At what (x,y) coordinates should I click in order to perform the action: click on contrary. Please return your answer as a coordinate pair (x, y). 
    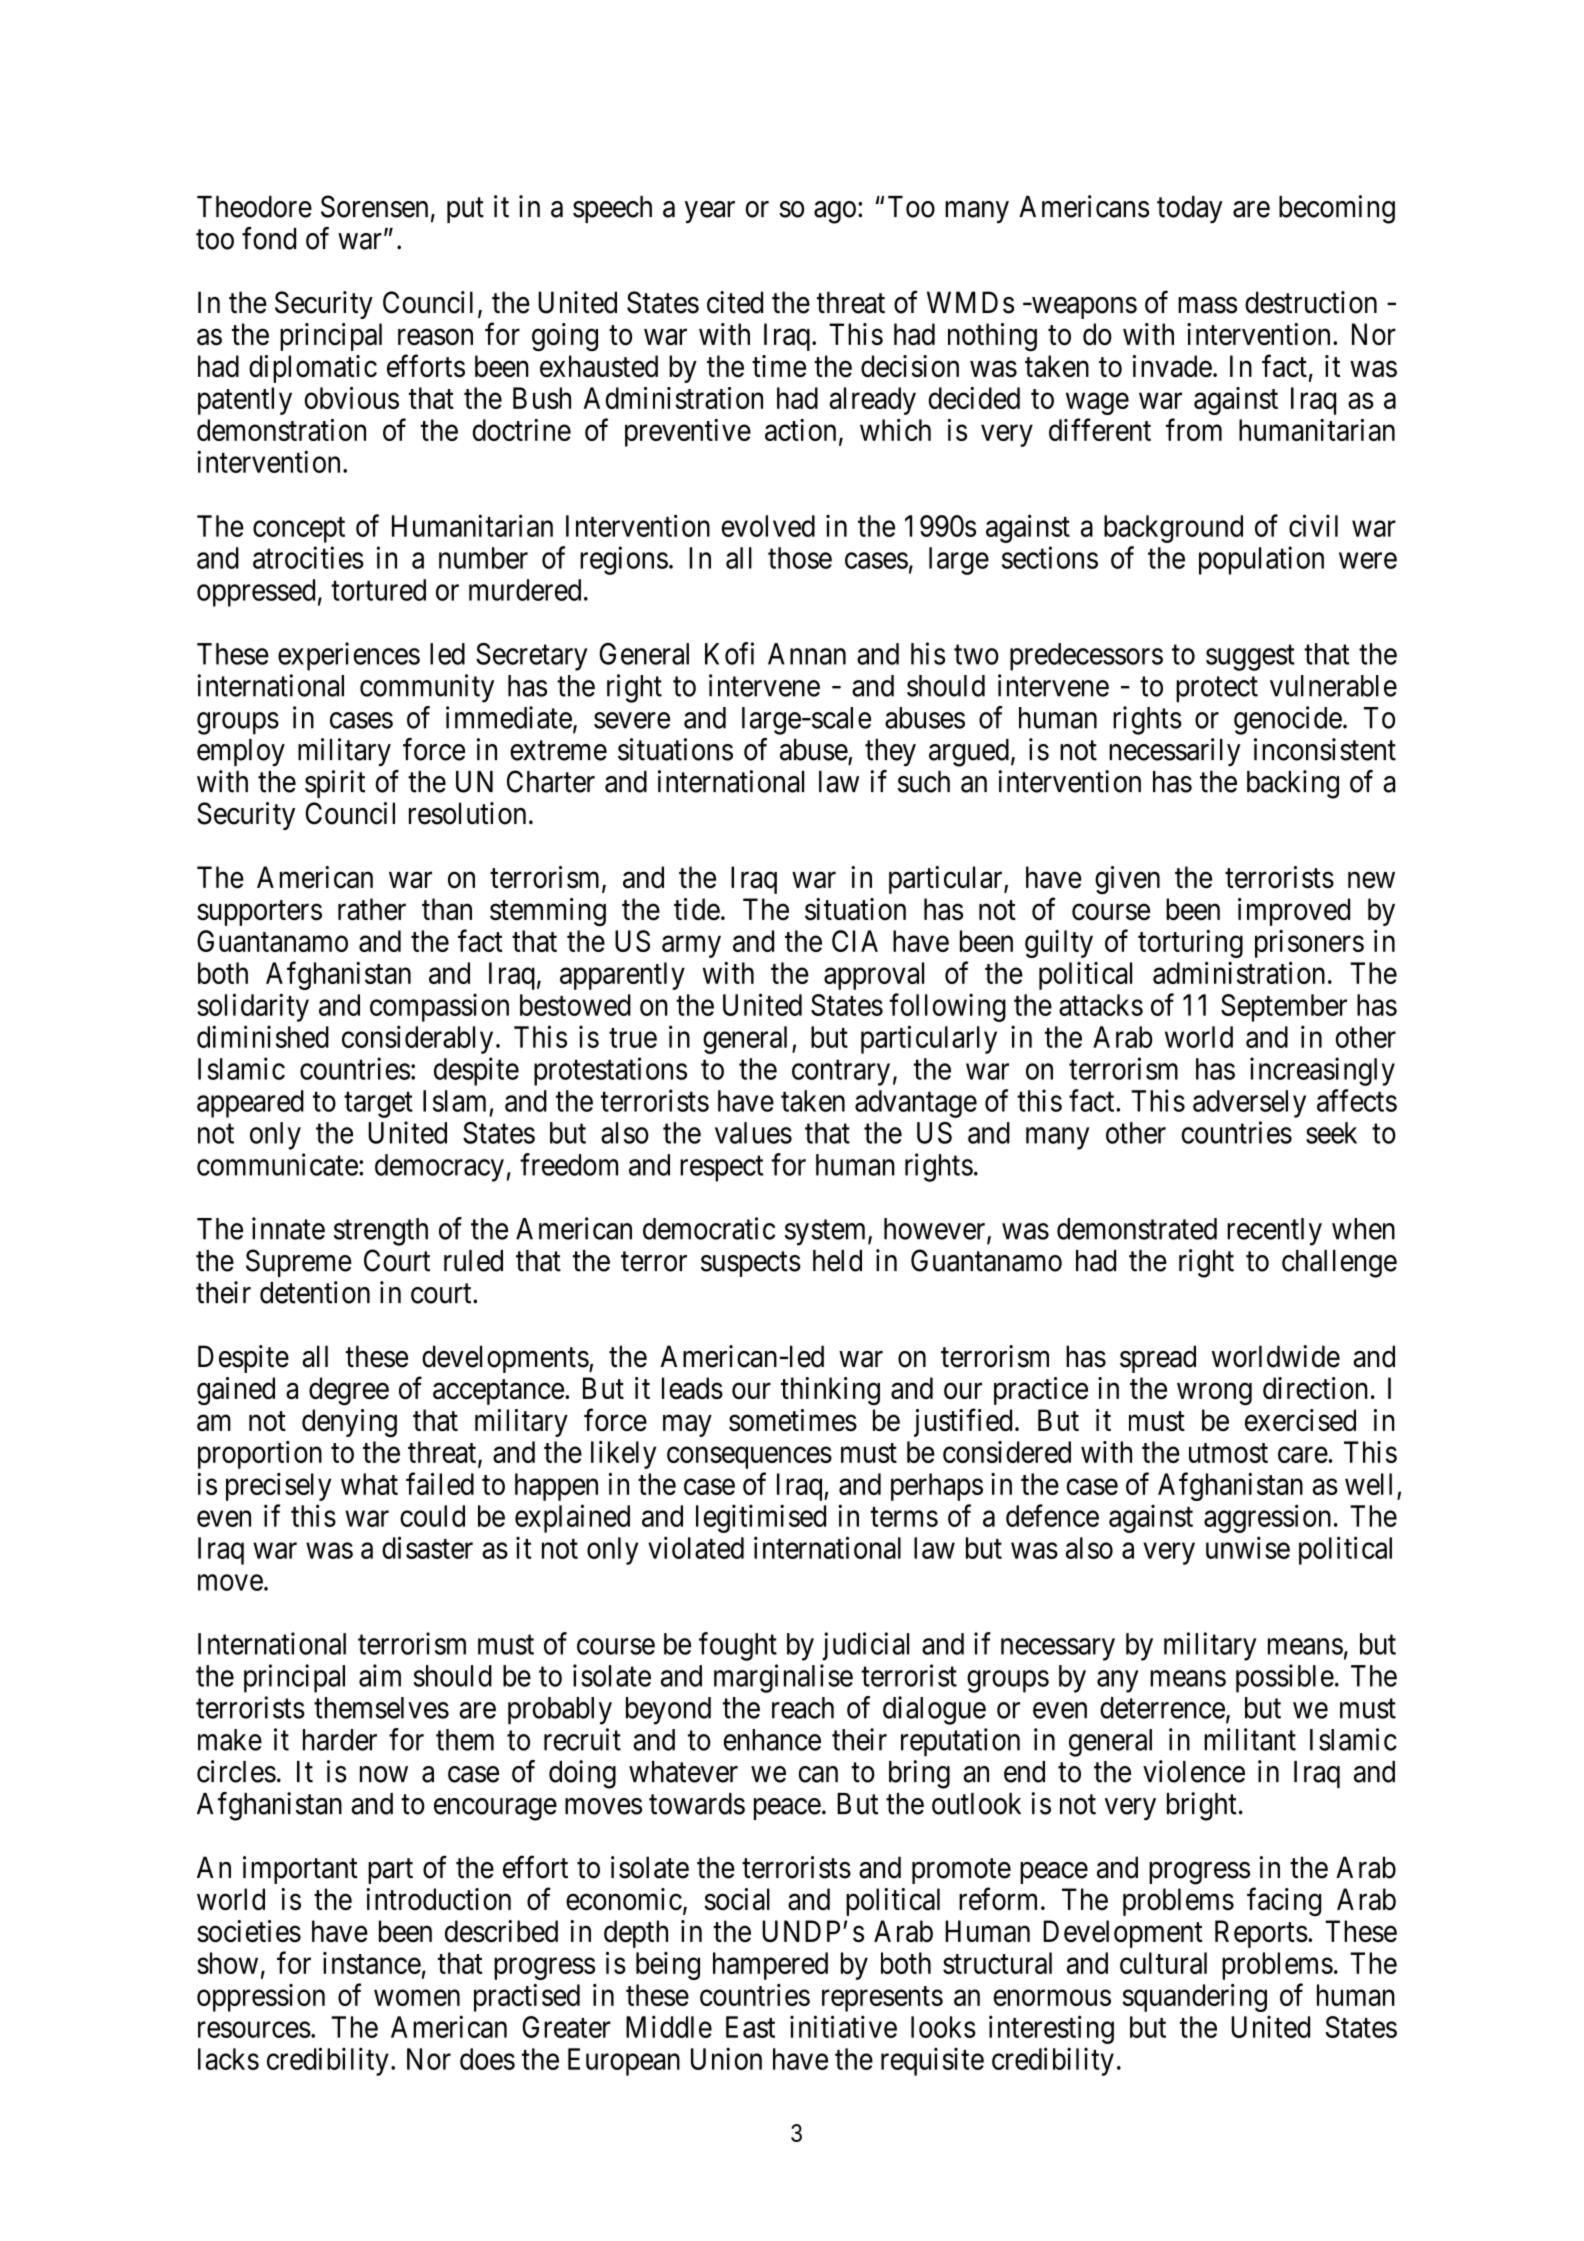
    Looking at the image, I should click on (841, 1073).
